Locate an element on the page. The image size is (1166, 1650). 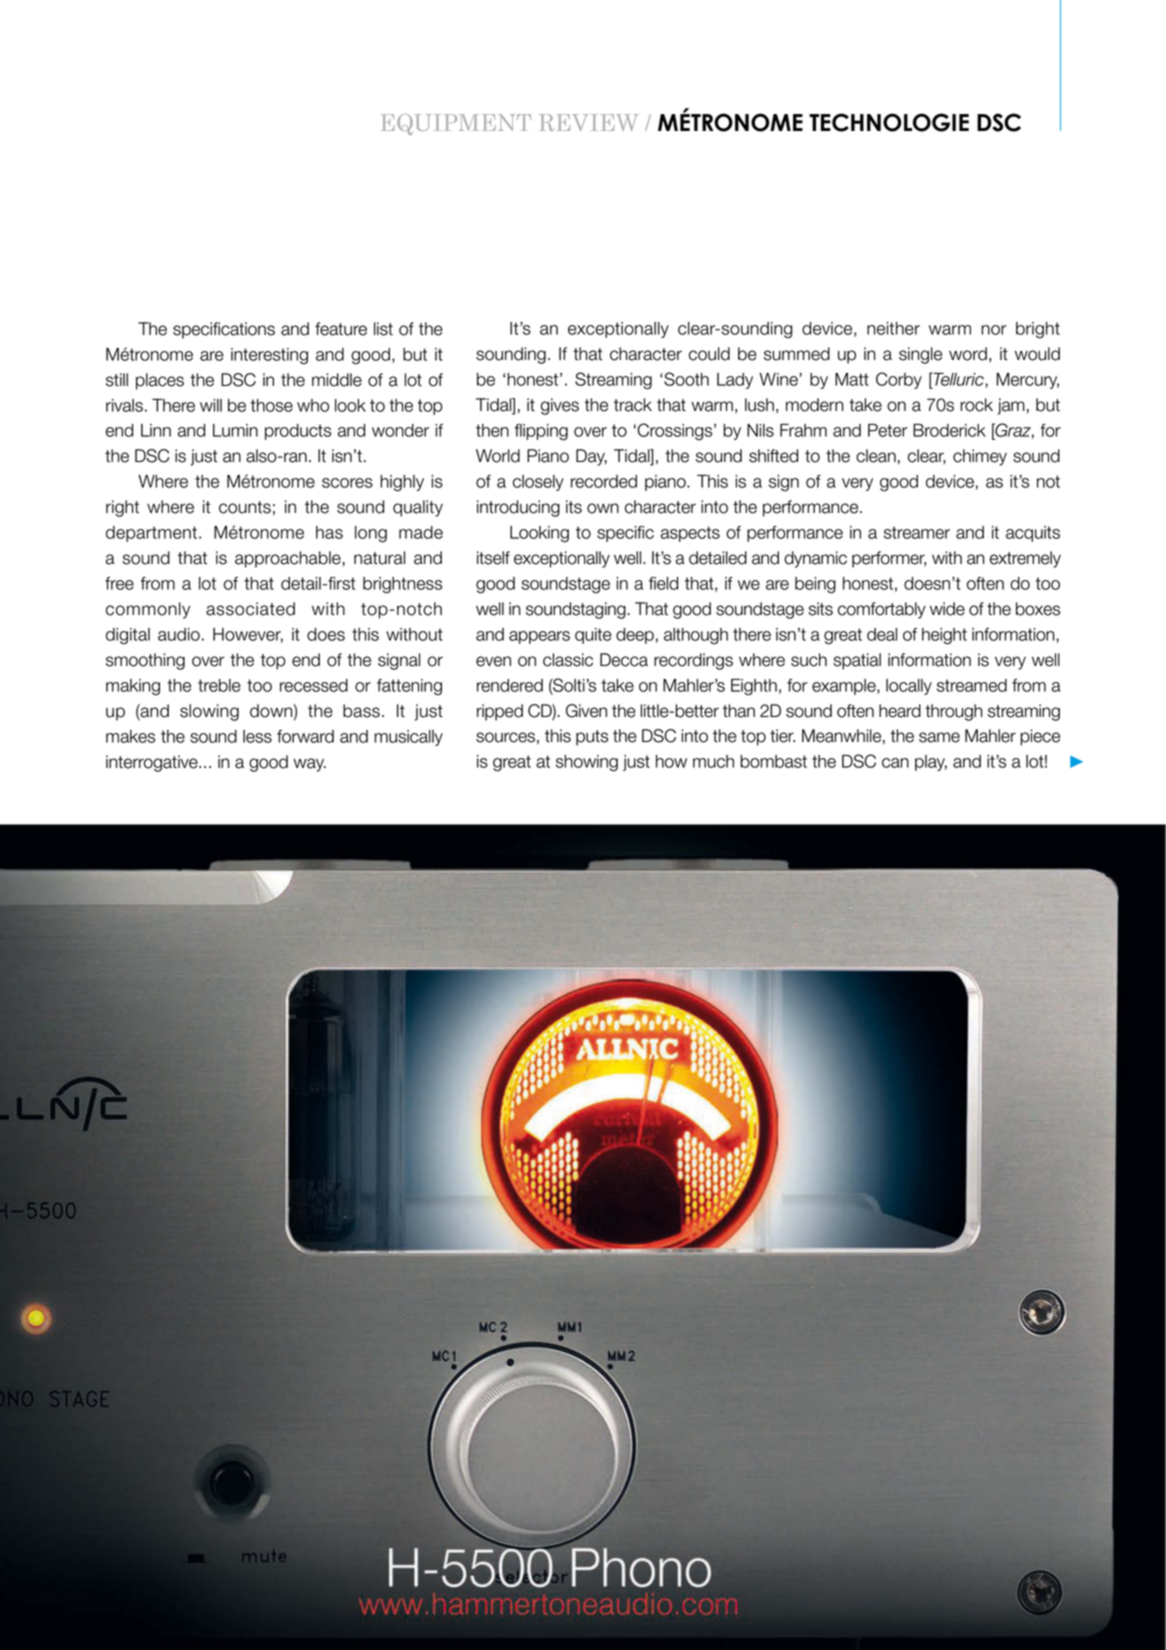
neither is located at coordinates (893, 328).
